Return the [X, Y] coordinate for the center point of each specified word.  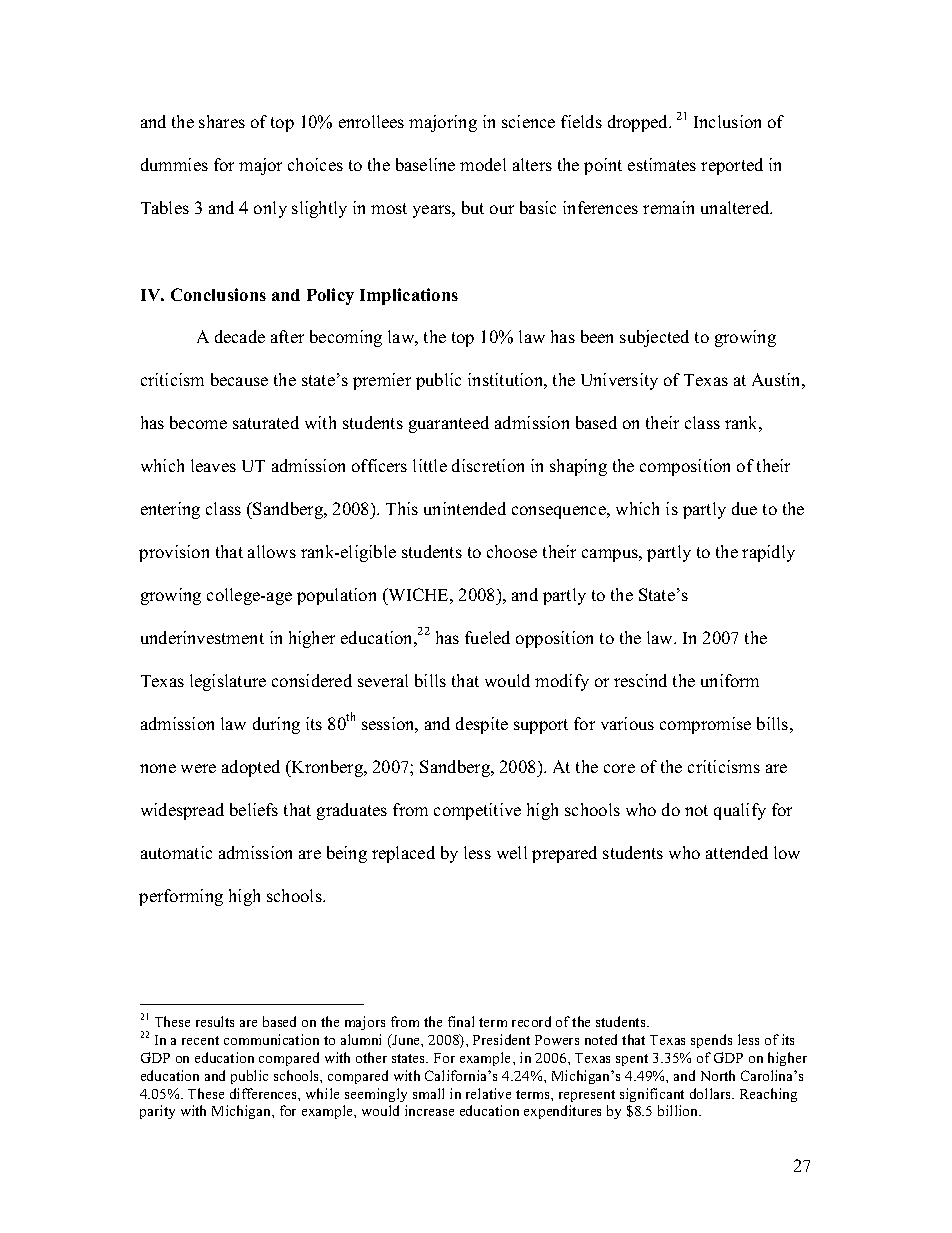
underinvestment [202, 637]
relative [488, 1093]
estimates [662, 164]
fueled [487, 637]
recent [200, 1040]
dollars [711, 1093]
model [483, 164]
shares [222, 121]
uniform [730, 680]
